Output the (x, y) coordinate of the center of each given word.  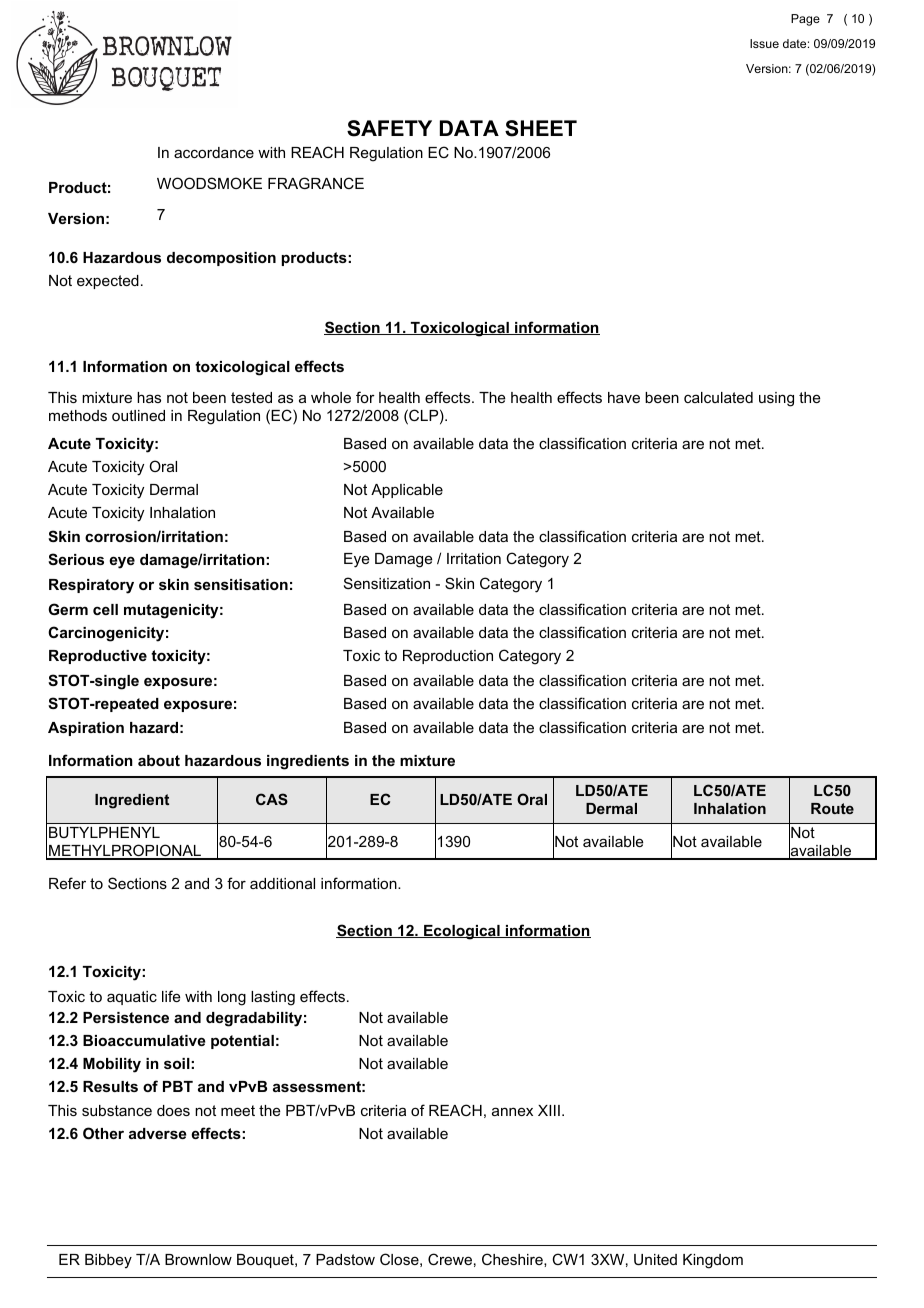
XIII (549, 1110)
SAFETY (389, 128)
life (171, 996)
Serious (76, 559)
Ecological (462, 932)
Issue (764, 43)
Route (832, 808)
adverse (158, 1133)
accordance (214, 152)
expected (108, 282)
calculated (718, 397)
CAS (272, 799)
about (159, 760)
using (776, 399)
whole (331, 397)
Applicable (407, 491)
